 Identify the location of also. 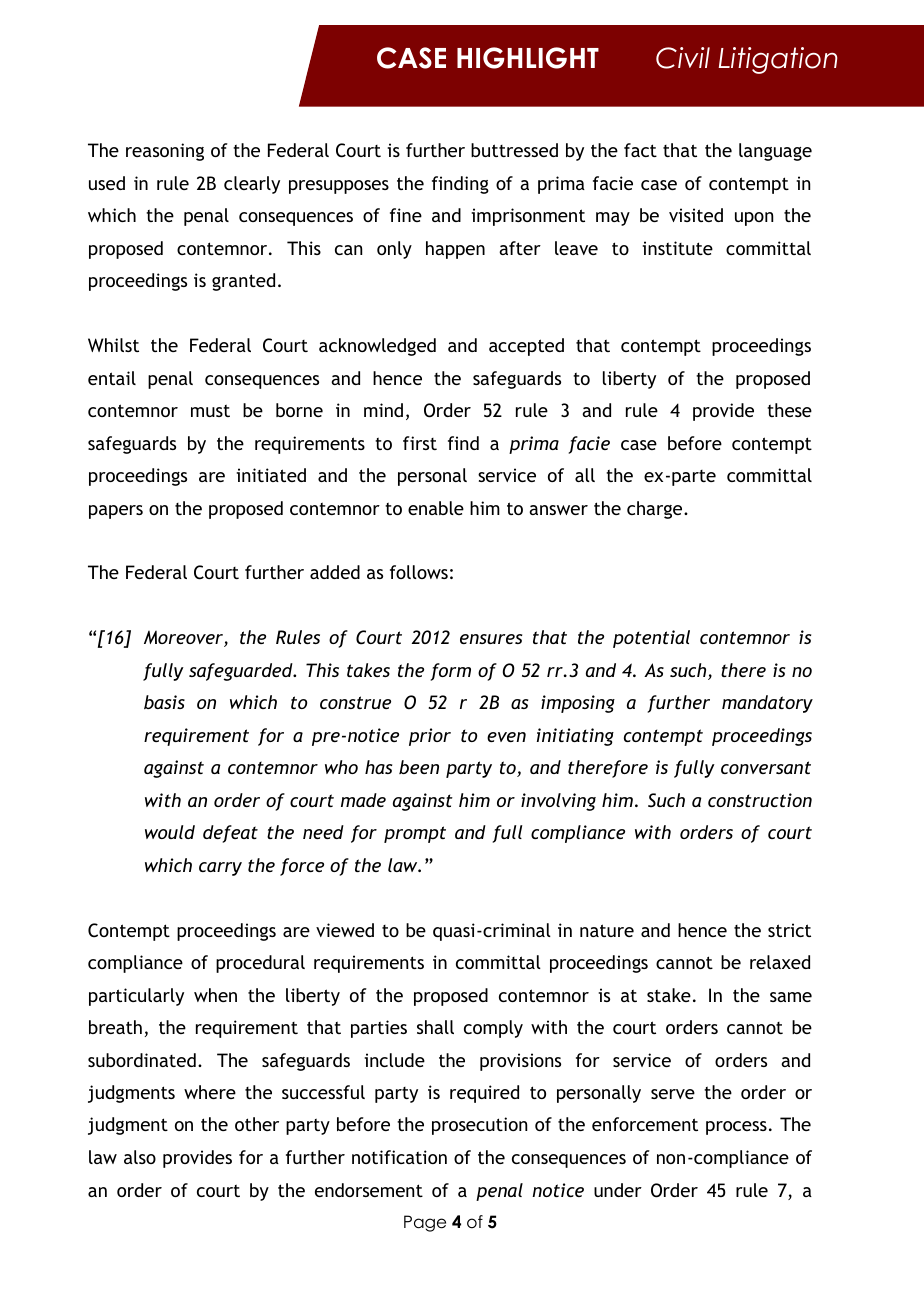
(140, 1157).
